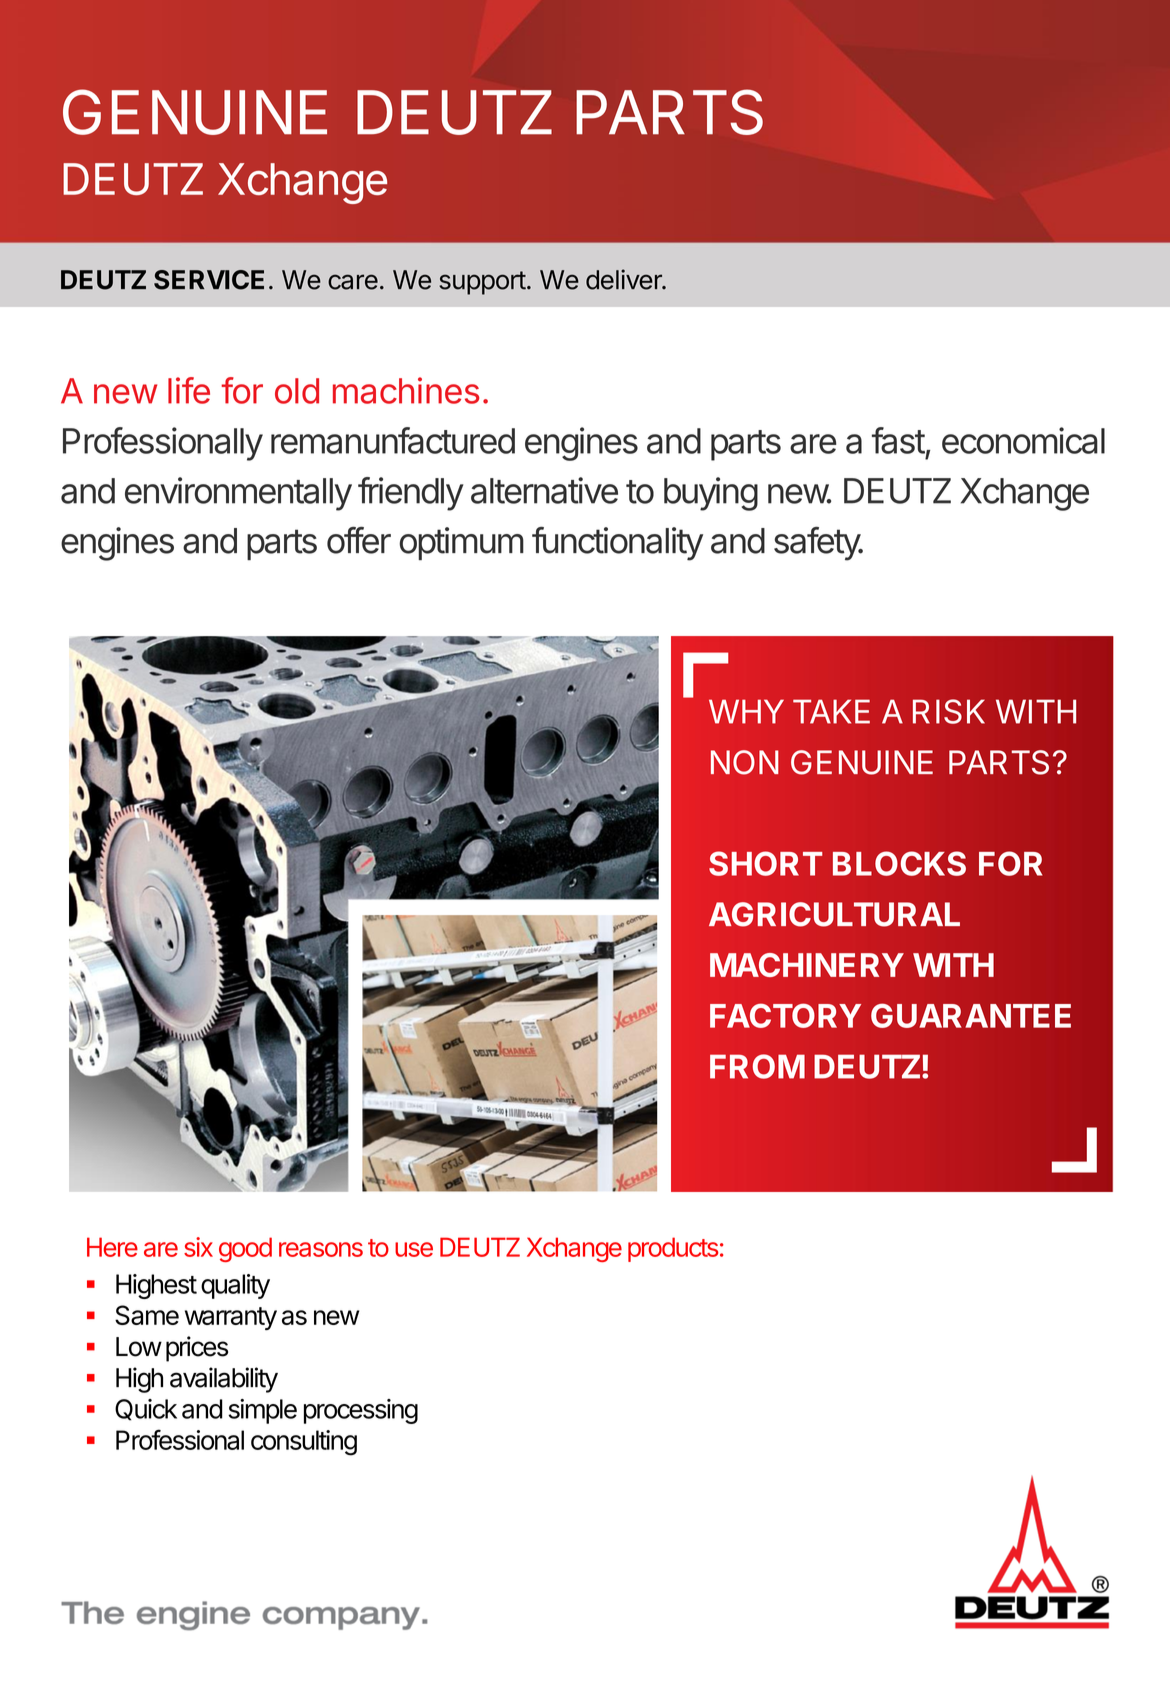 This page has height=1690, width=1170. Describe the element at coordinates (625, 279) in the page. I see `deliver` at that location.
